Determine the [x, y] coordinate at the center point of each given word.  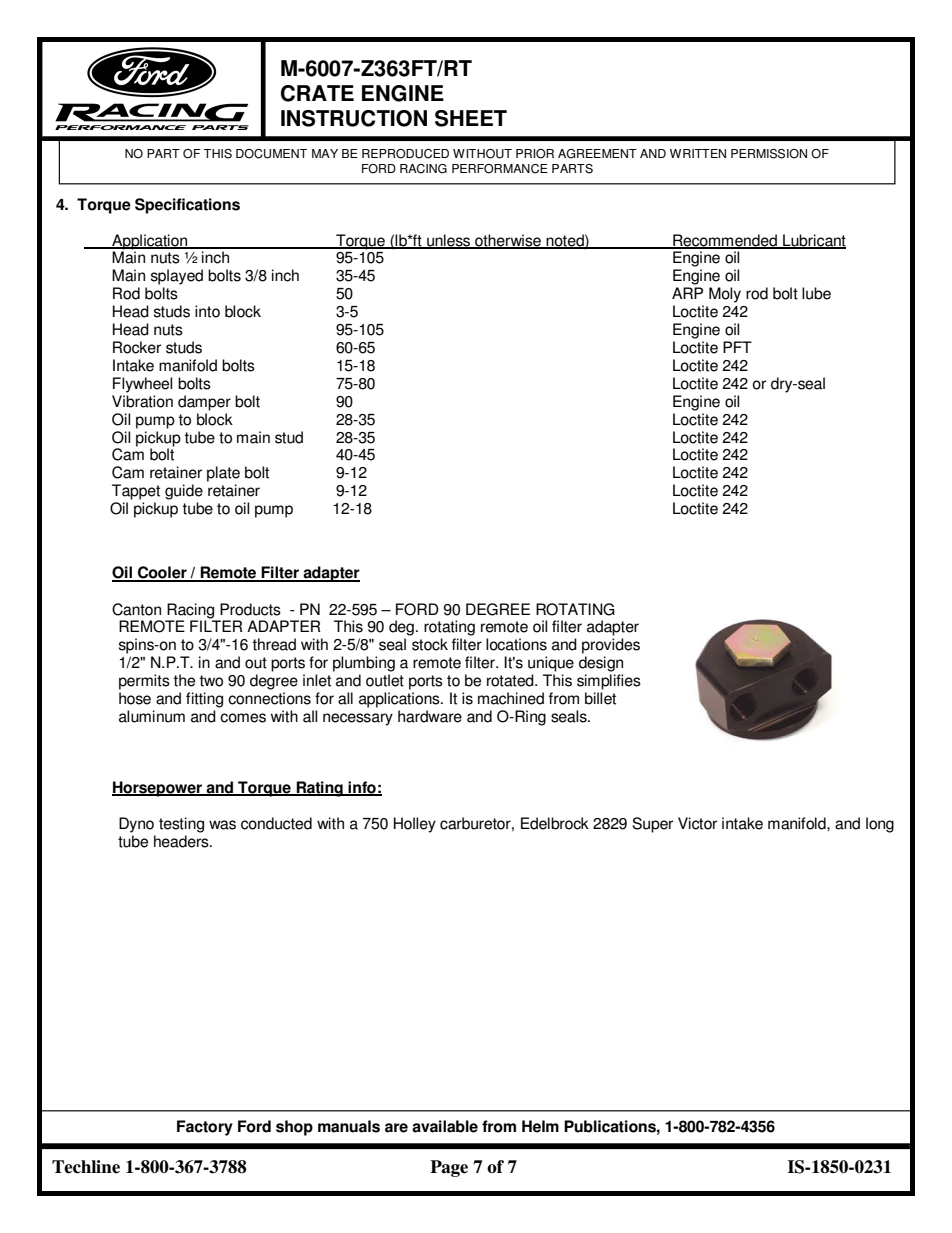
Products [250, 609]
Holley [415, 825]
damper [204, 403]
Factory [205, 1128]
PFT [737, 347]
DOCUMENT [271, 154]
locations [516, 644]
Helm [540, 1126]
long [880, 825]
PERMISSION [769, 154]
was [222, 825]
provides [611, 646]
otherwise [508, 241]
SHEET [471, 118]
